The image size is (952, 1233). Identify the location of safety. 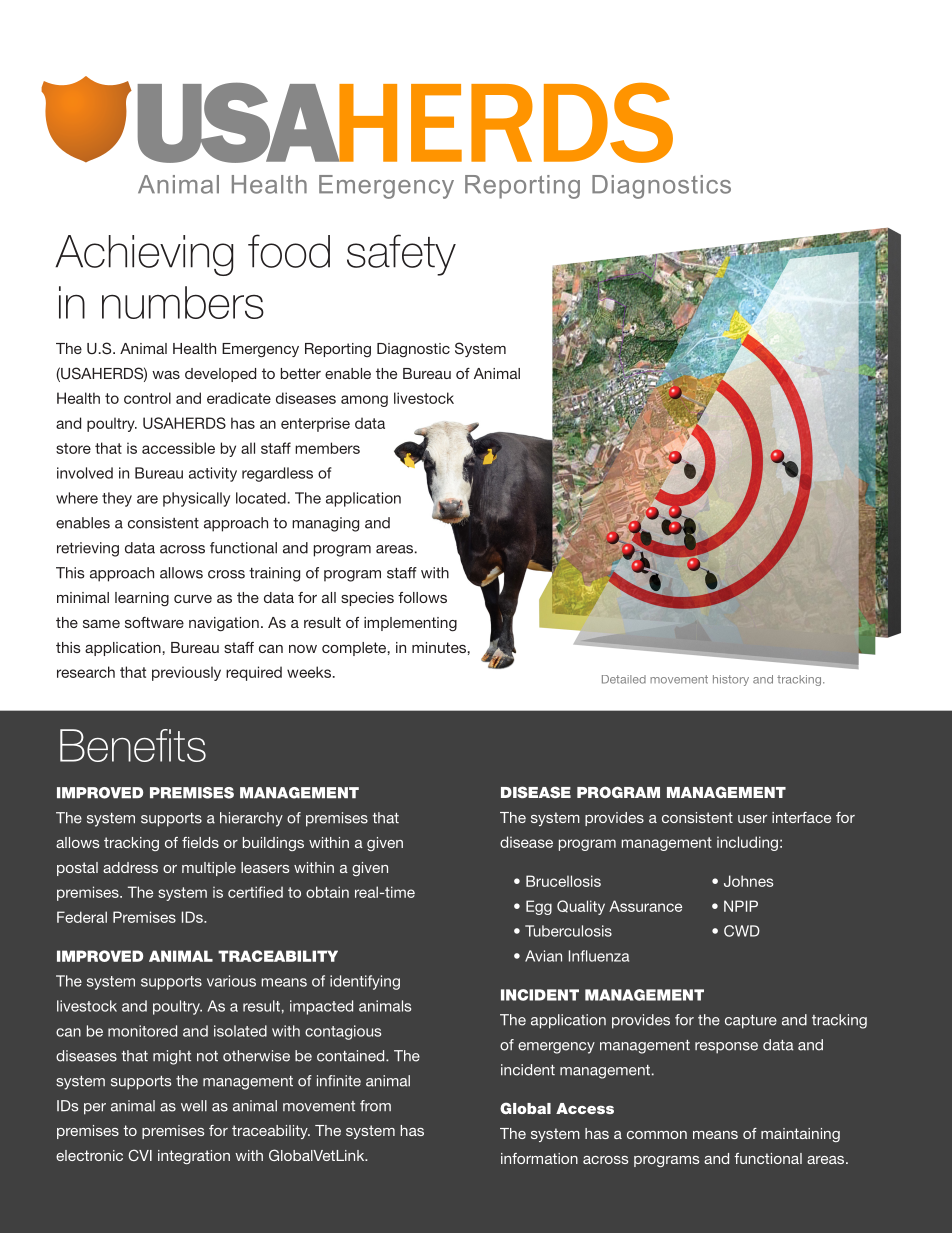
(401, 255).
